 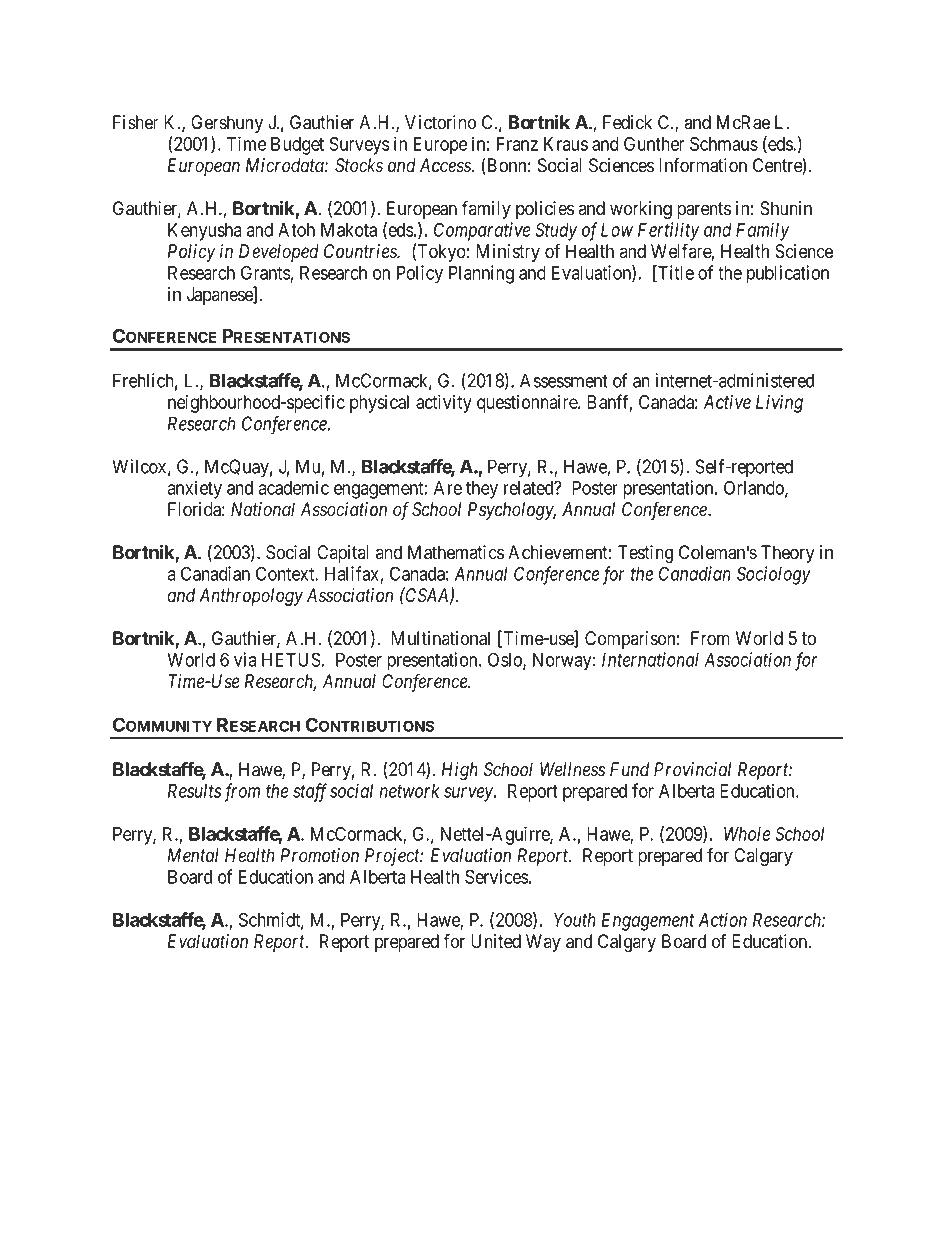 What do you see at coordinates (195, 489) in the image?
I see `anxiety` at bounding box center [195, 489].
